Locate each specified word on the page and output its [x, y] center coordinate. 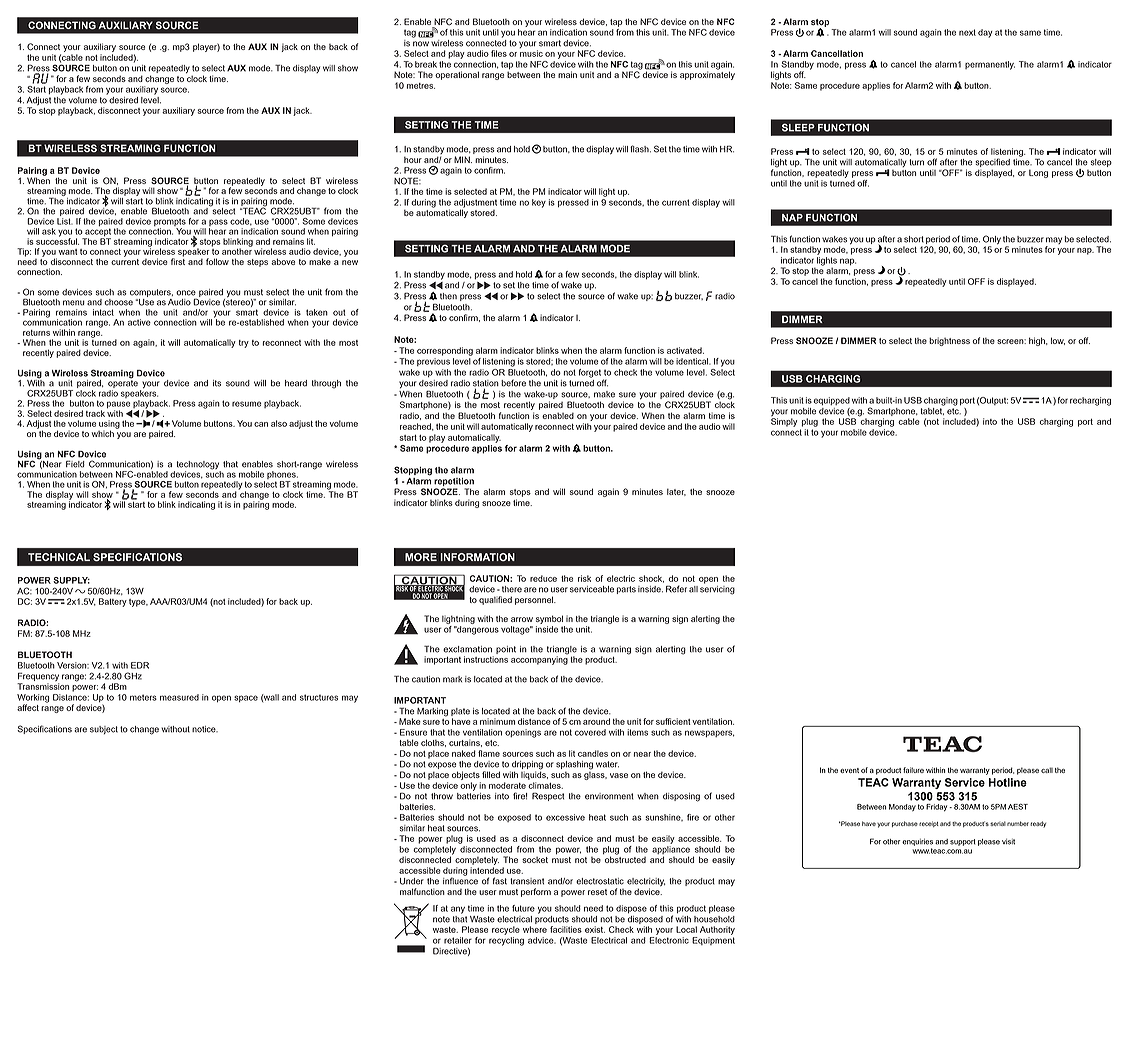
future [523, 908]
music [531, 53]
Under [412, 881]
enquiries [917, 842]
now [421, 44]
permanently [990, 65]
